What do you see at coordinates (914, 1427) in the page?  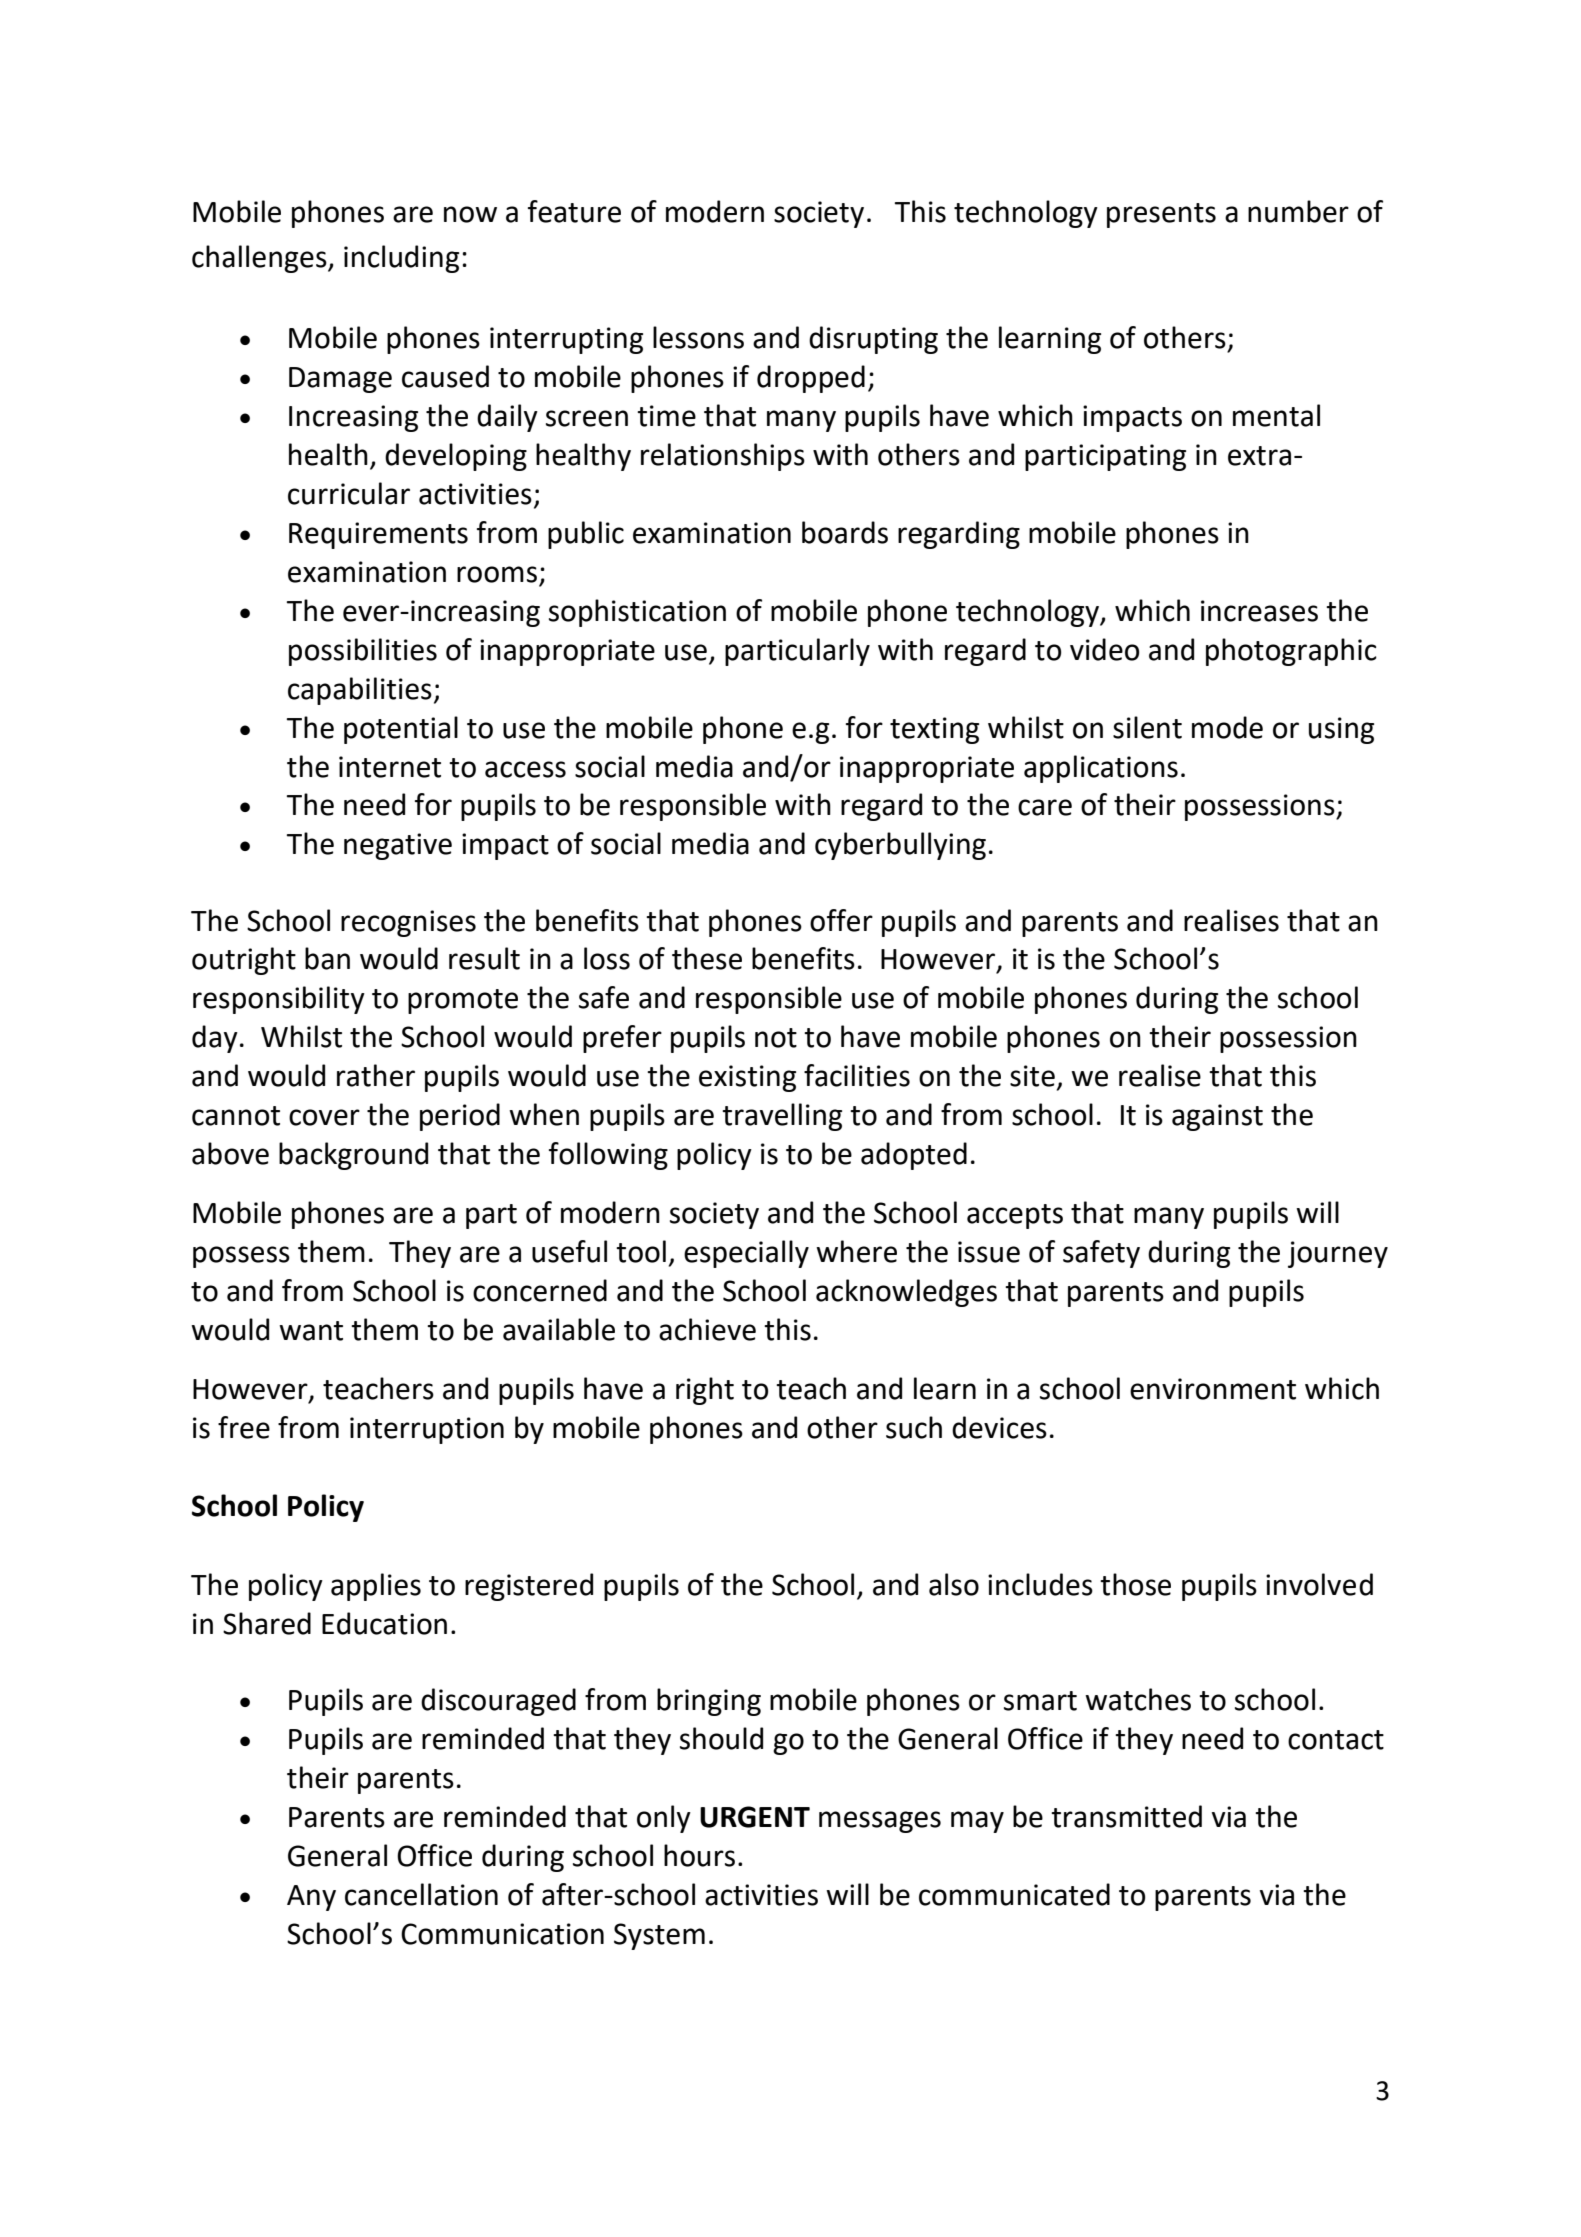 I see `such` at bounding box center [914, 1427].
